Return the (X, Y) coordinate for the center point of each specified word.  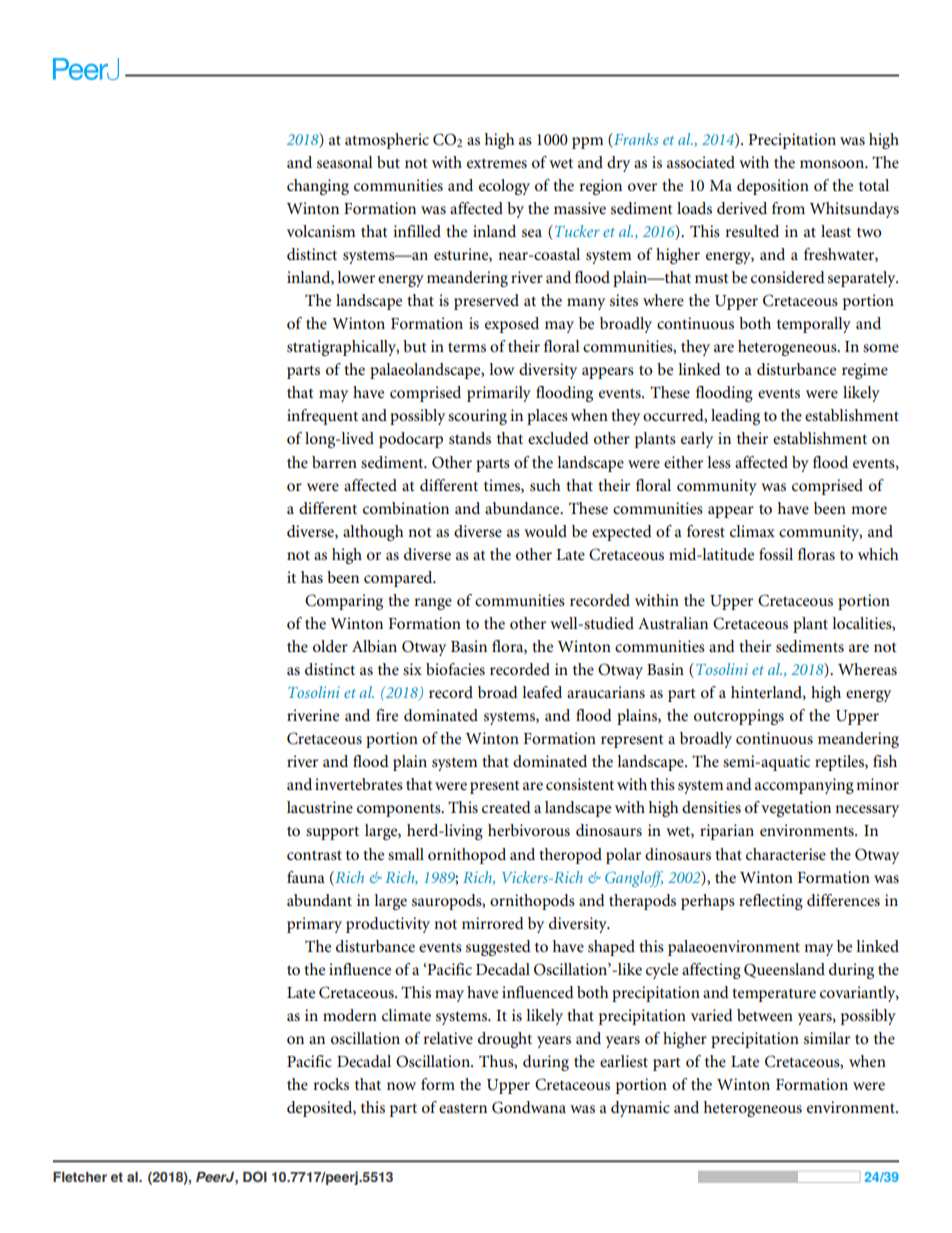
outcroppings (739, 717)
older (330, 646)
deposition (773, 187)
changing (318, 187)
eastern (463, 1108)
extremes (497, 163)
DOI (255, 1176)
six (412, 669)
